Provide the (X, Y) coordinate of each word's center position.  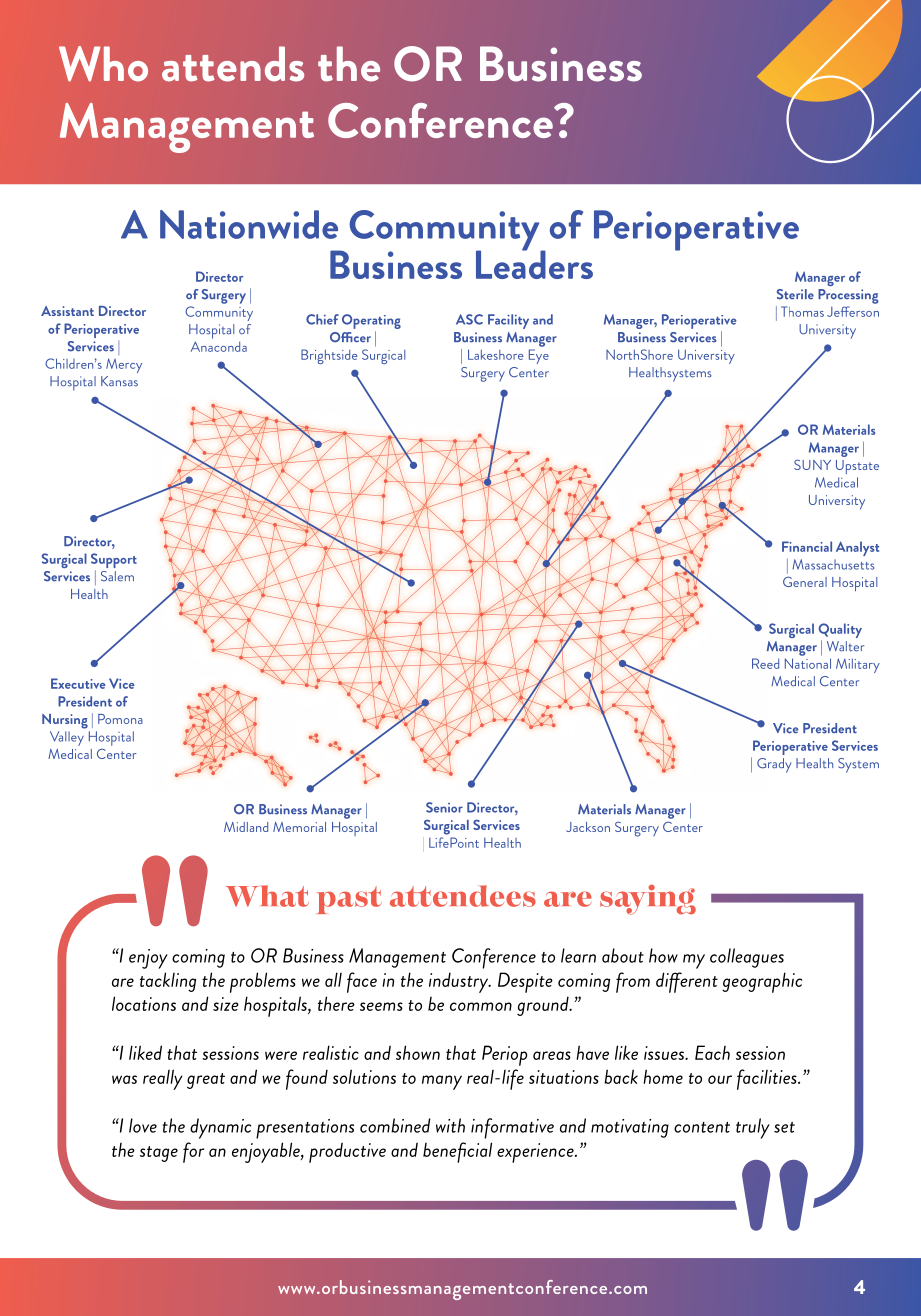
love (143, 1125)
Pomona (120, 719)
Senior (444, 807)
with (450, 1125)
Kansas (119, 381)
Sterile (795, 294)
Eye (539, 356)
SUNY (812, 464)
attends (233, 64)
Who (103, 64)
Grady (774, 765)
